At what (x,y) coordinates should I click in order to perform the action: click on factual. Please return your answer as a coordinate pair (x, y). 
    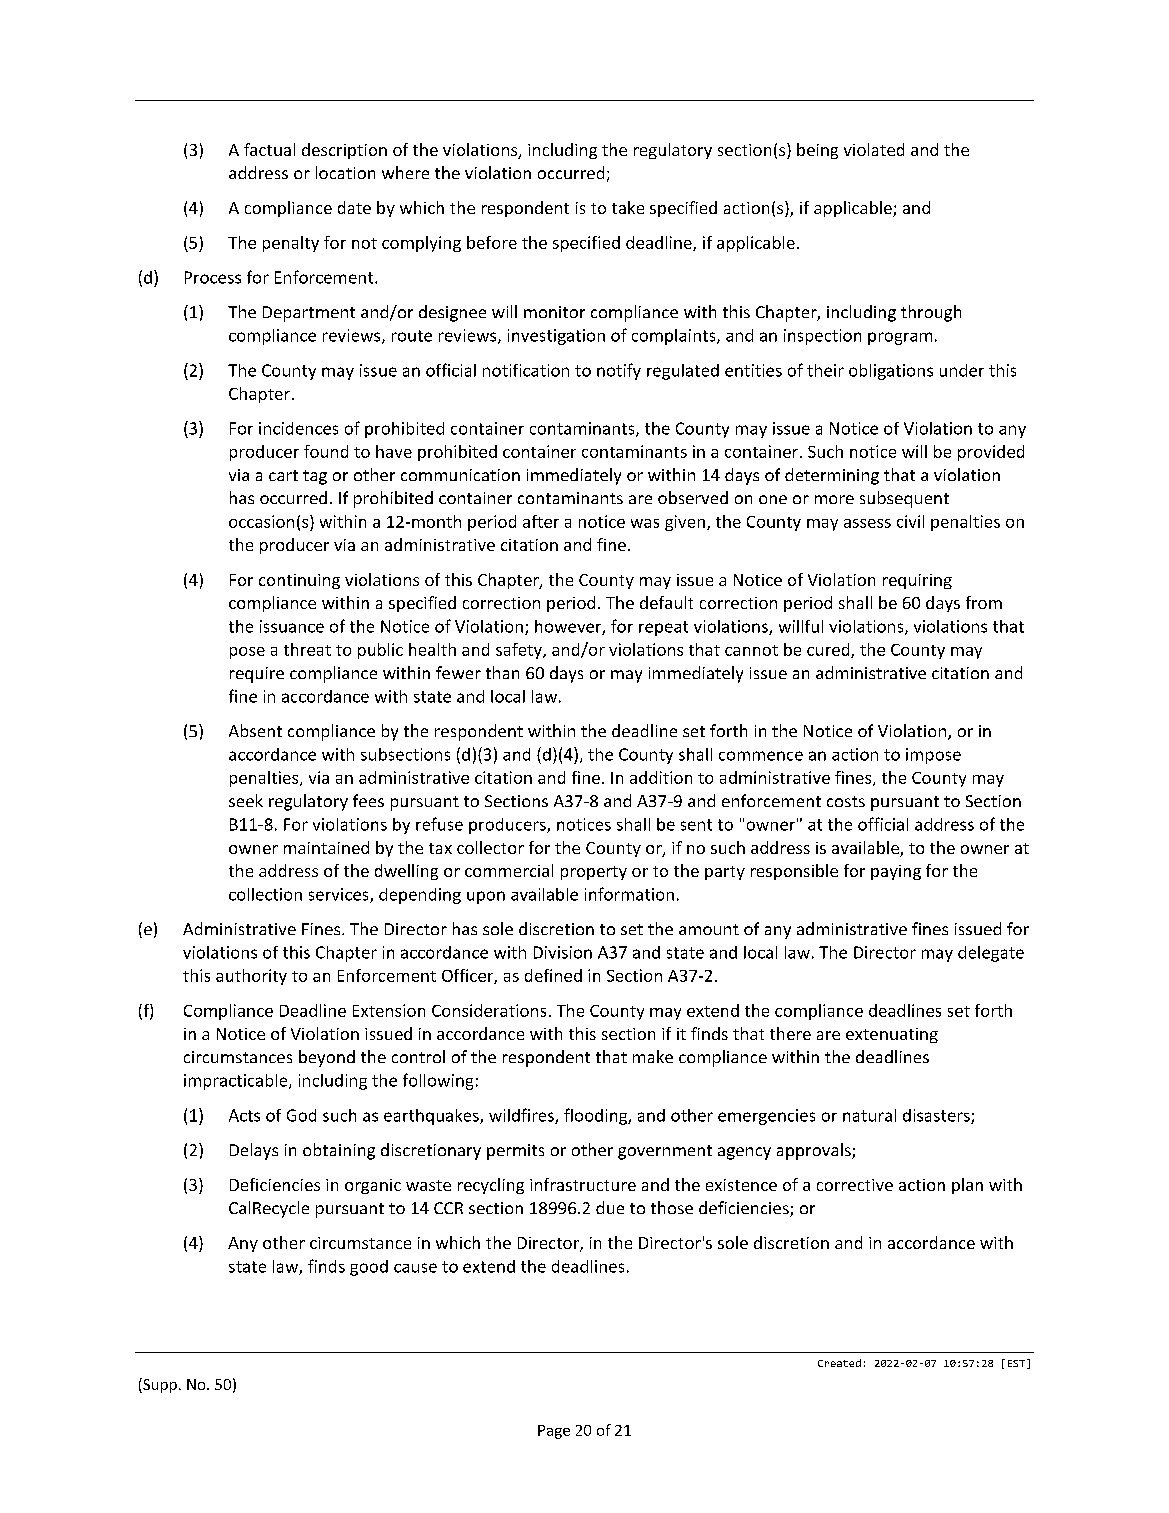
    Looking at the image, I should click on (269, 149).
